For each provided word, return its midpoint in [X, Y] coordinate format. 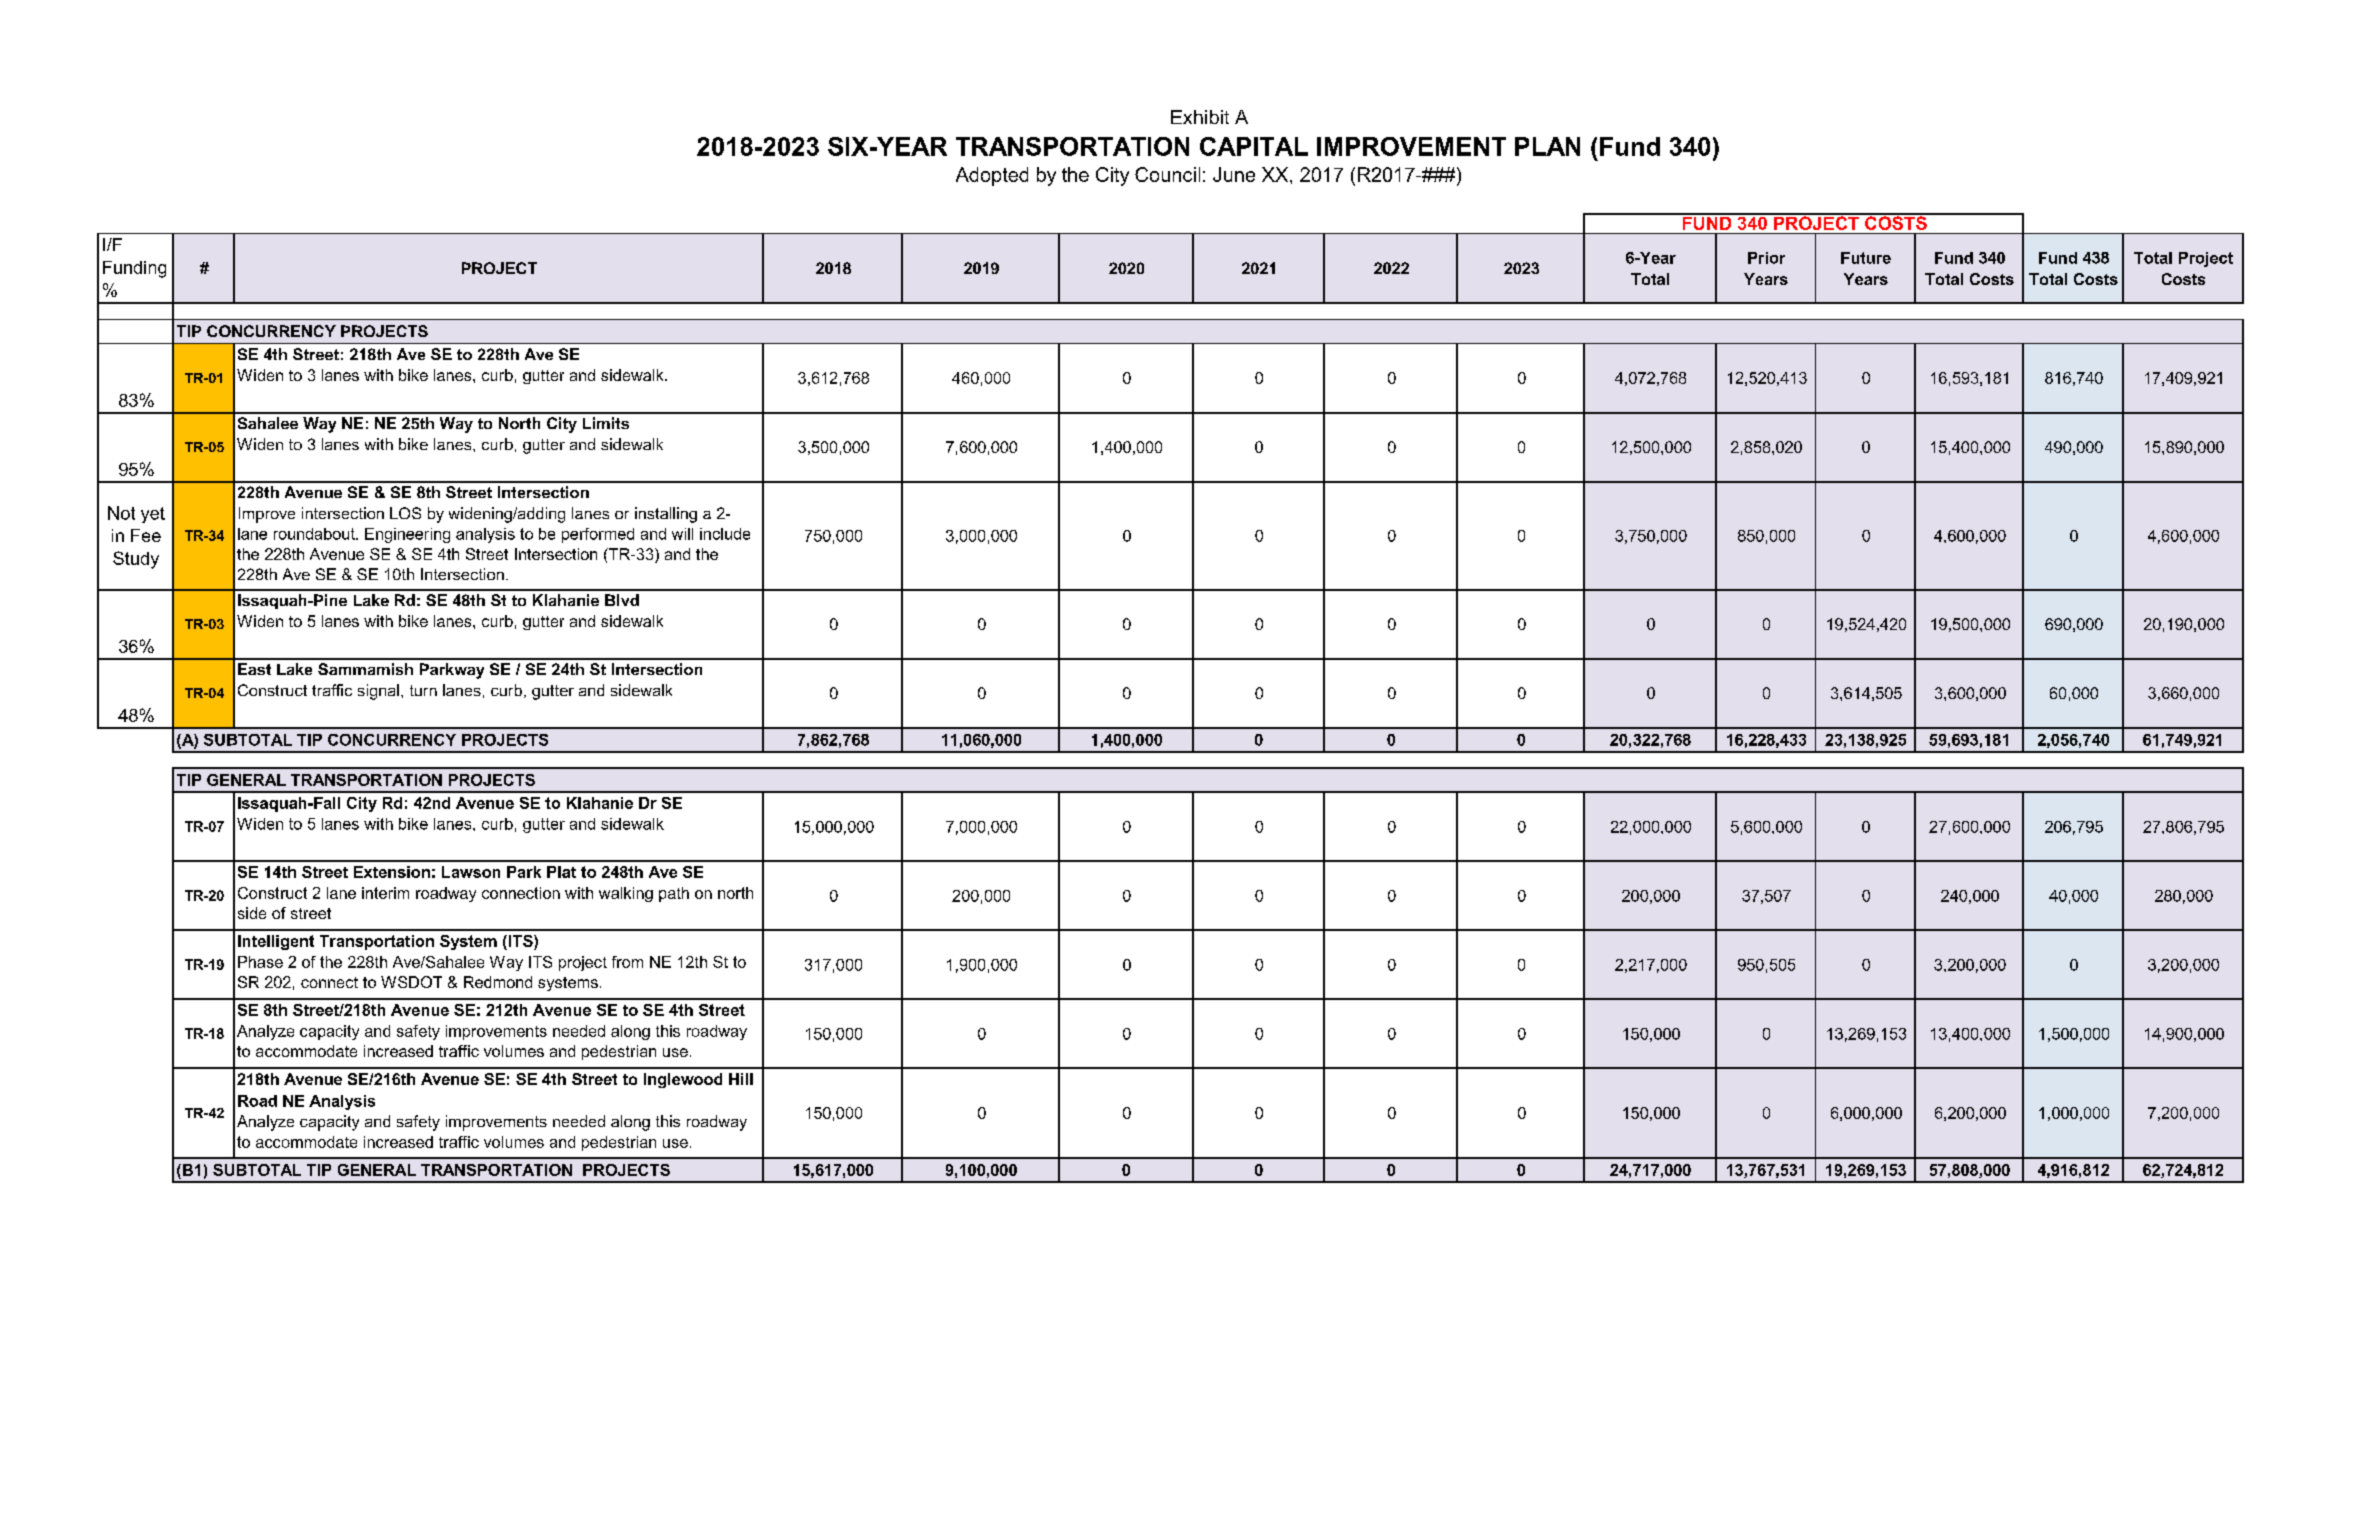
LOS [405, 513]
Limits [606, 423]
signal [378, 692]
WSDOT [411, 982]
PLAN [1547, 146]
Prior [1766, 258]
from [627, 962]
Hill [741, 1079]
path [674, 894]
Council [1167, 174]
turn [423, 690]
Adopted [992, 176]
